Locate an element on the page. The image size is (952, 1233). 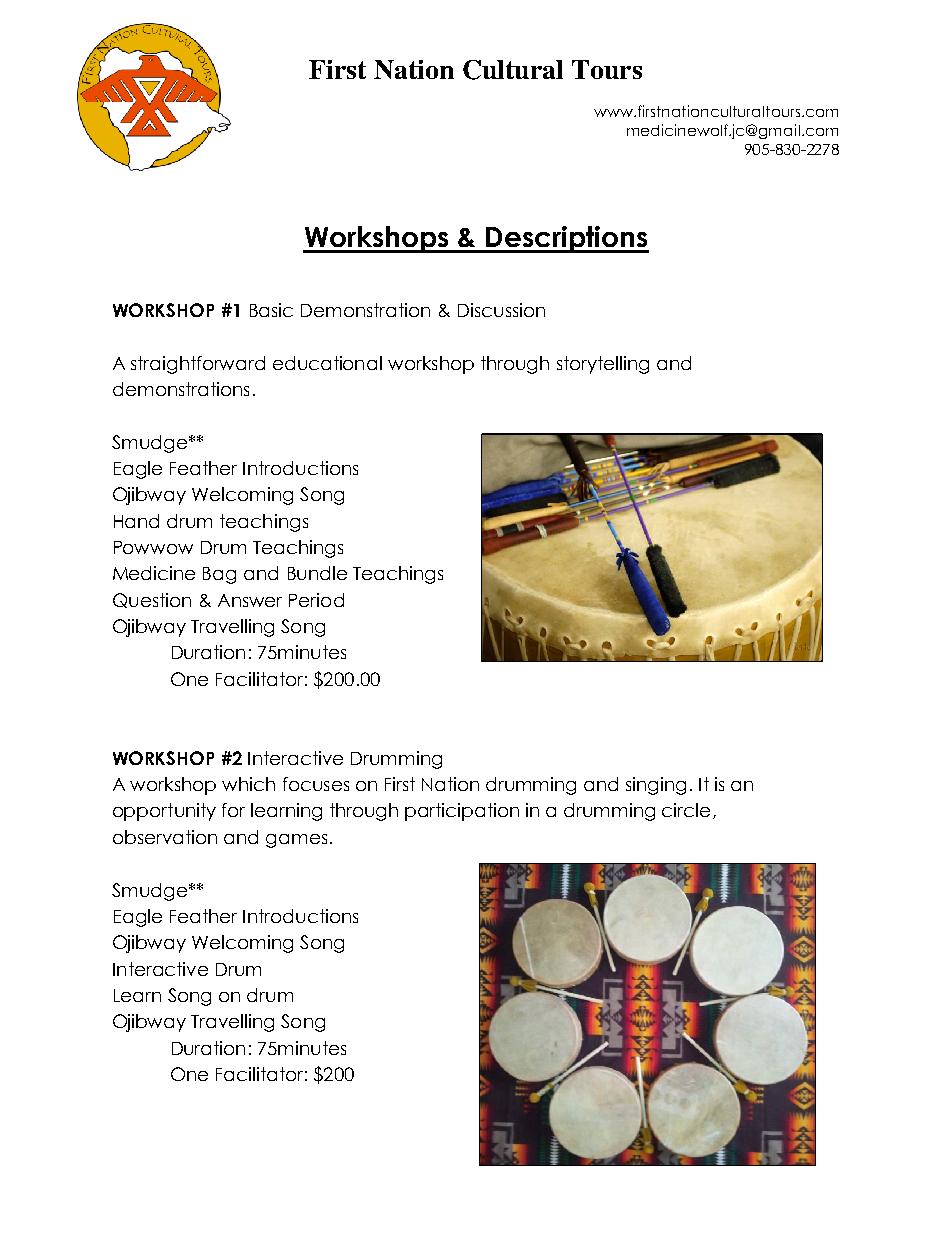
storytelling is located at coordinates (603, 365).
